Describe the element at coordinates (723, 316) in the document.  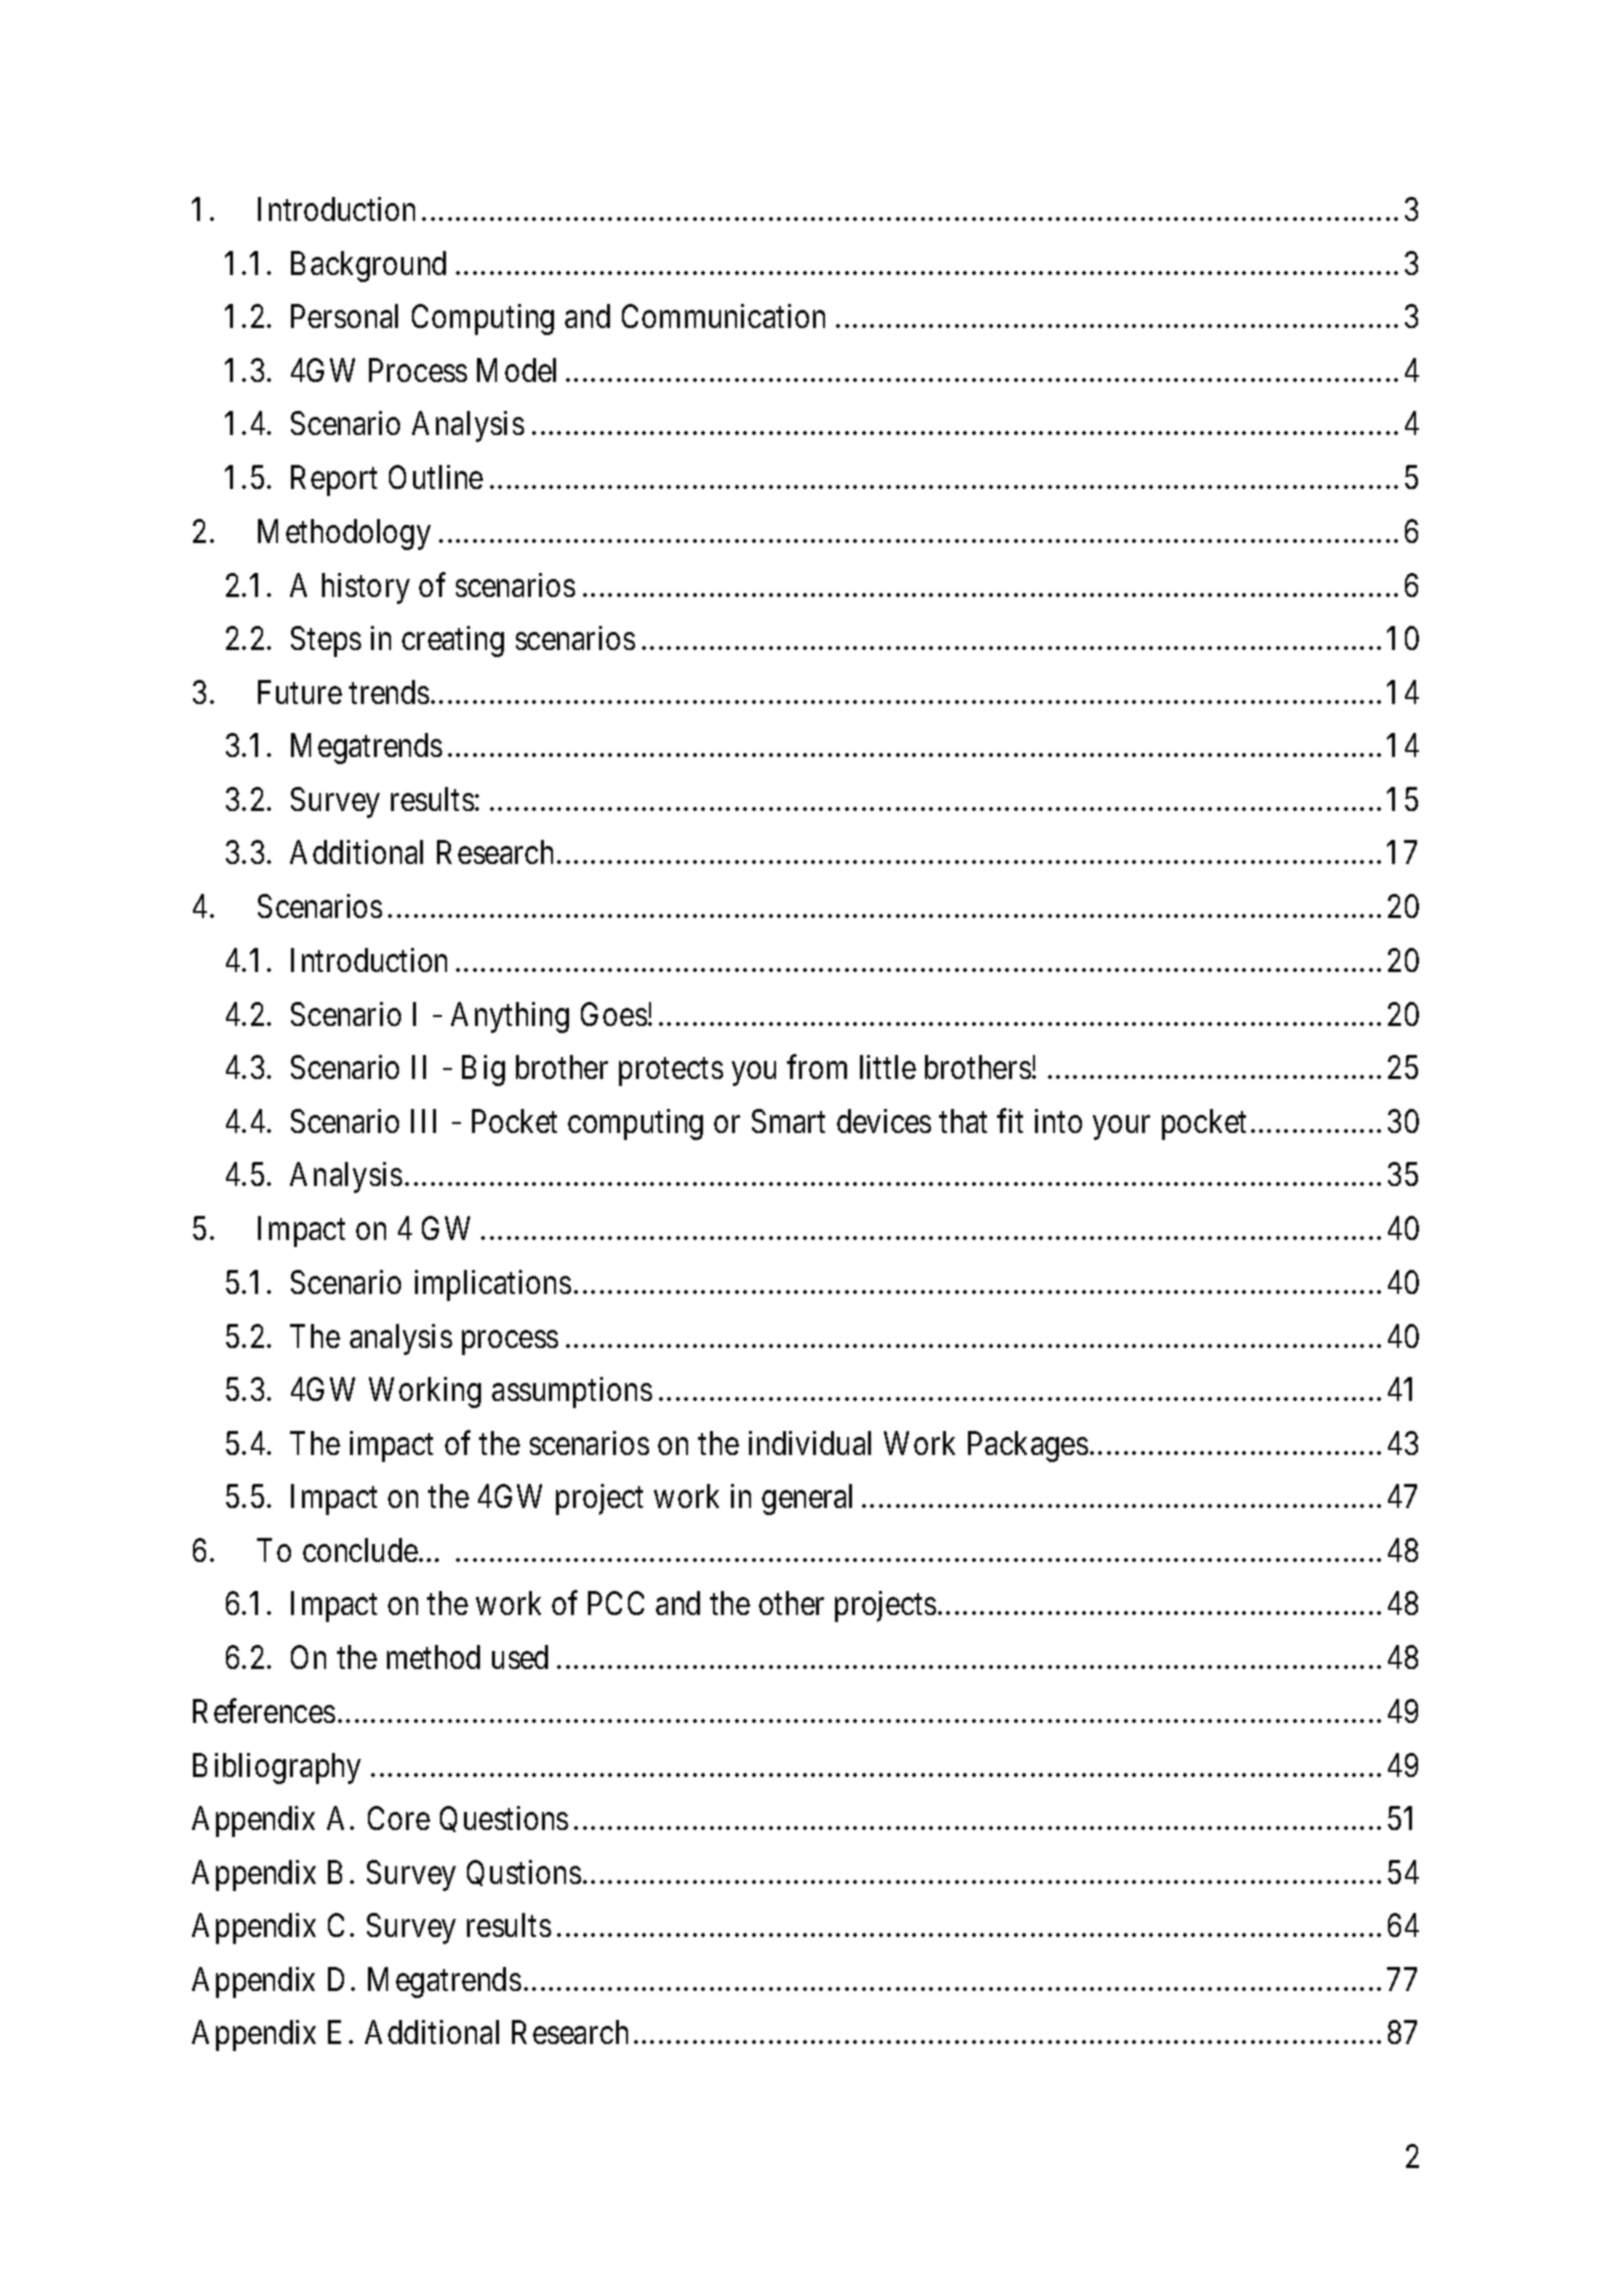
I see `Communication` at that location.
